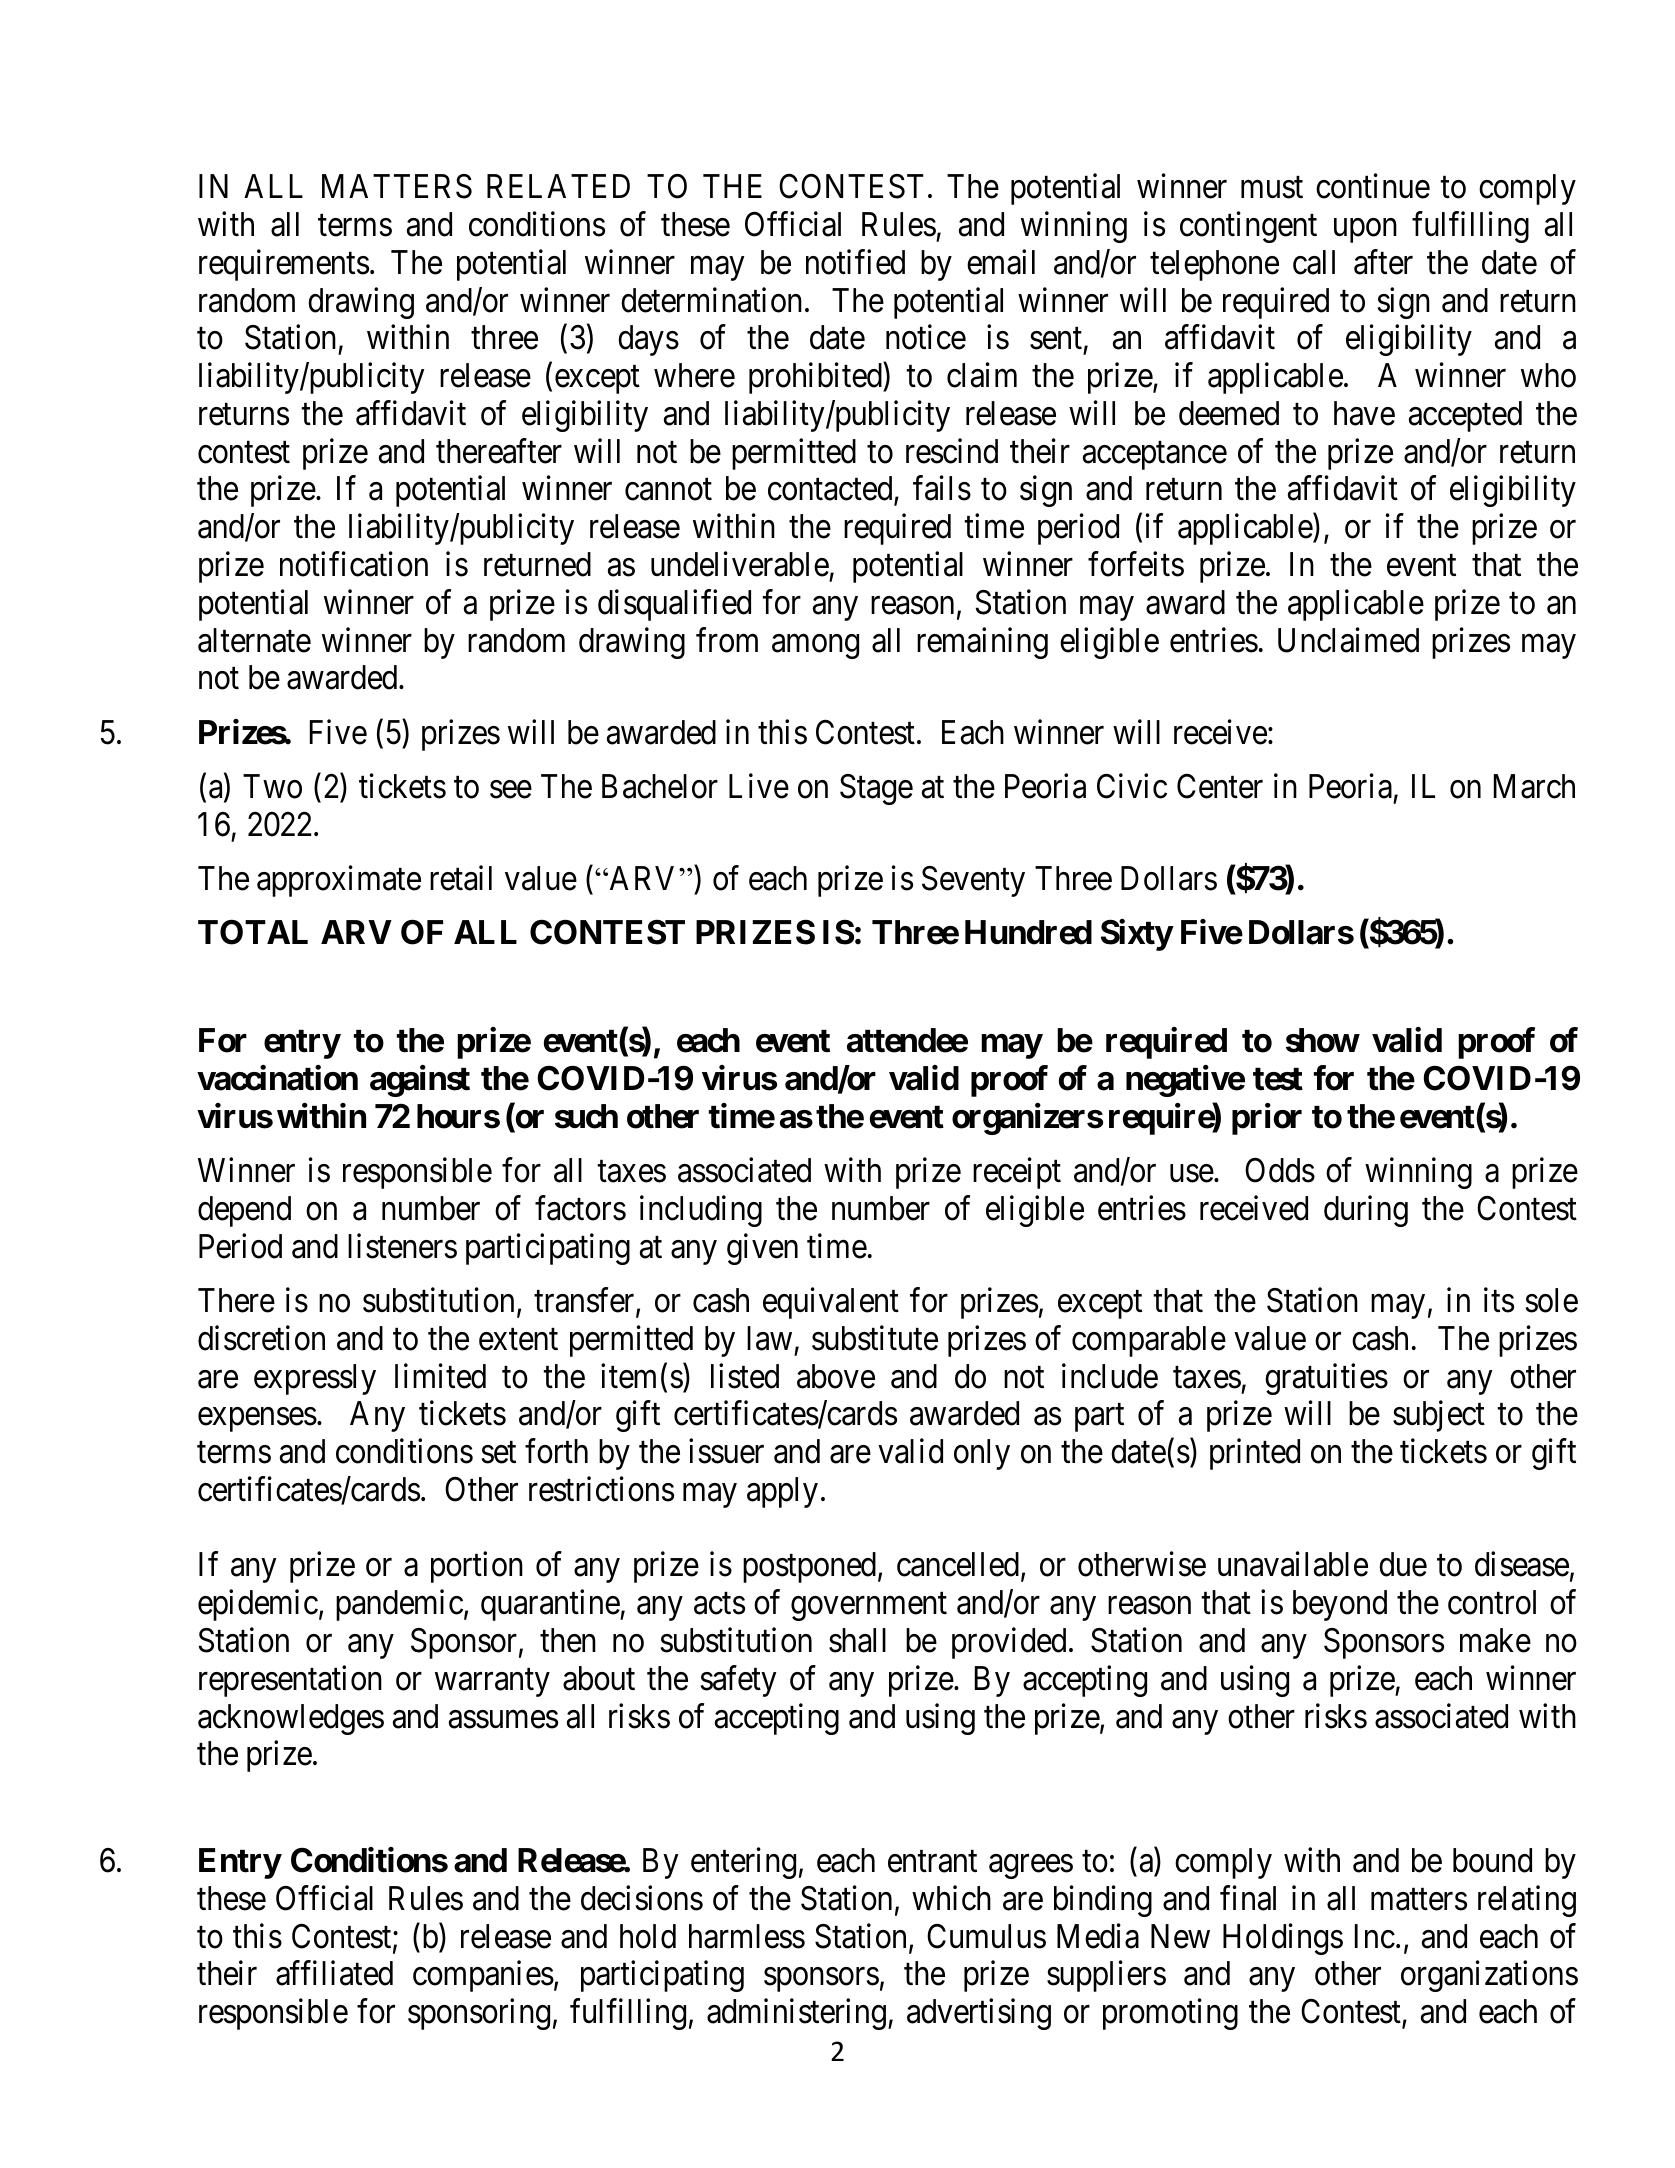 Image resolution: width=1675 pixels, height=2168 pixels. I want to click on affiliated, so click(334, 1973).
